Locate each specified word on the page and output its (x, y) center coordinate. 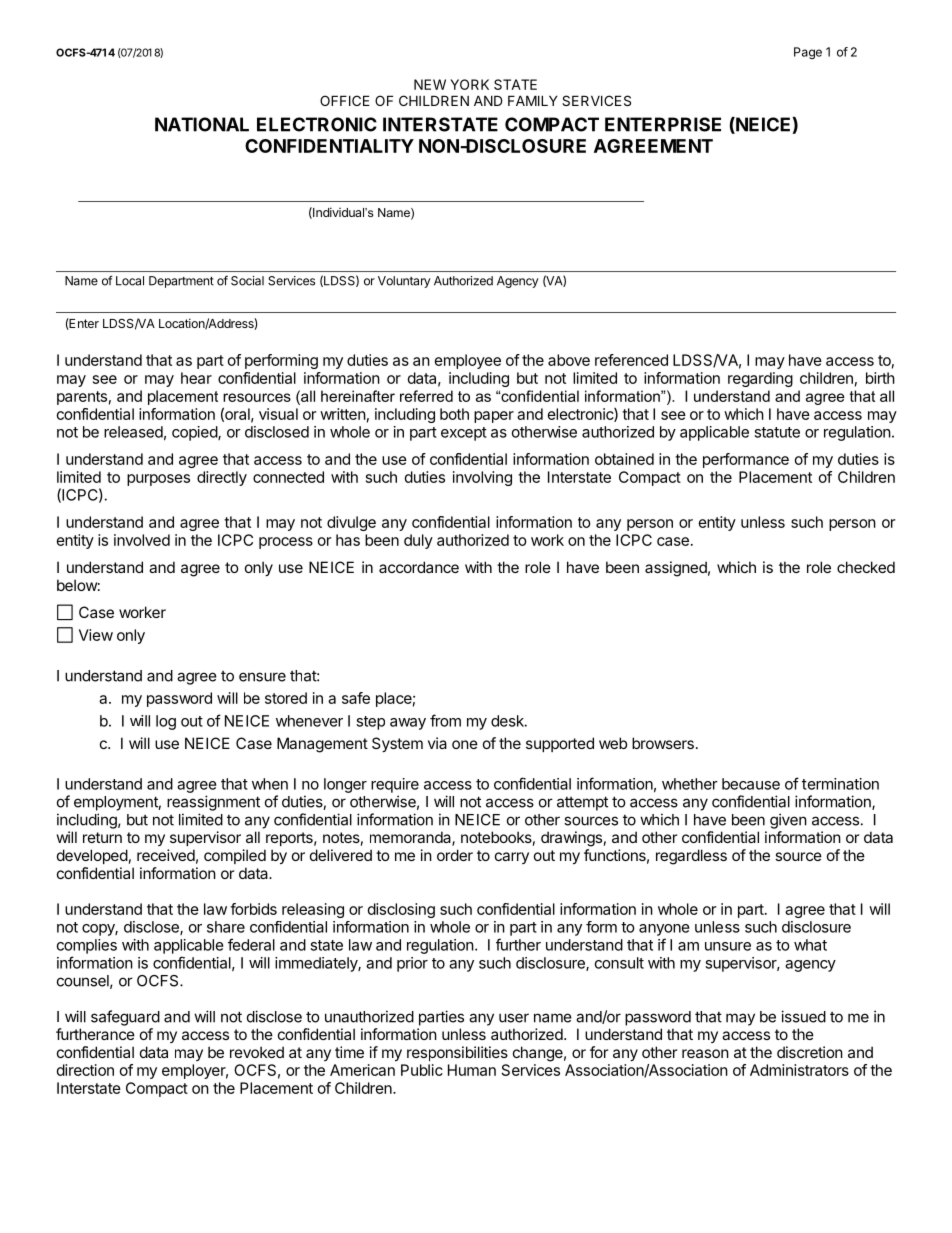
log (166, 722)
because (751, 784)
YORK (469, 84)
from (445, 720)
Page (808, 53)
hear (196, 378)
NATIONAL (202, 124)
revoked (257, 1052)
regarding (760, 379)
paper (494, 417)
